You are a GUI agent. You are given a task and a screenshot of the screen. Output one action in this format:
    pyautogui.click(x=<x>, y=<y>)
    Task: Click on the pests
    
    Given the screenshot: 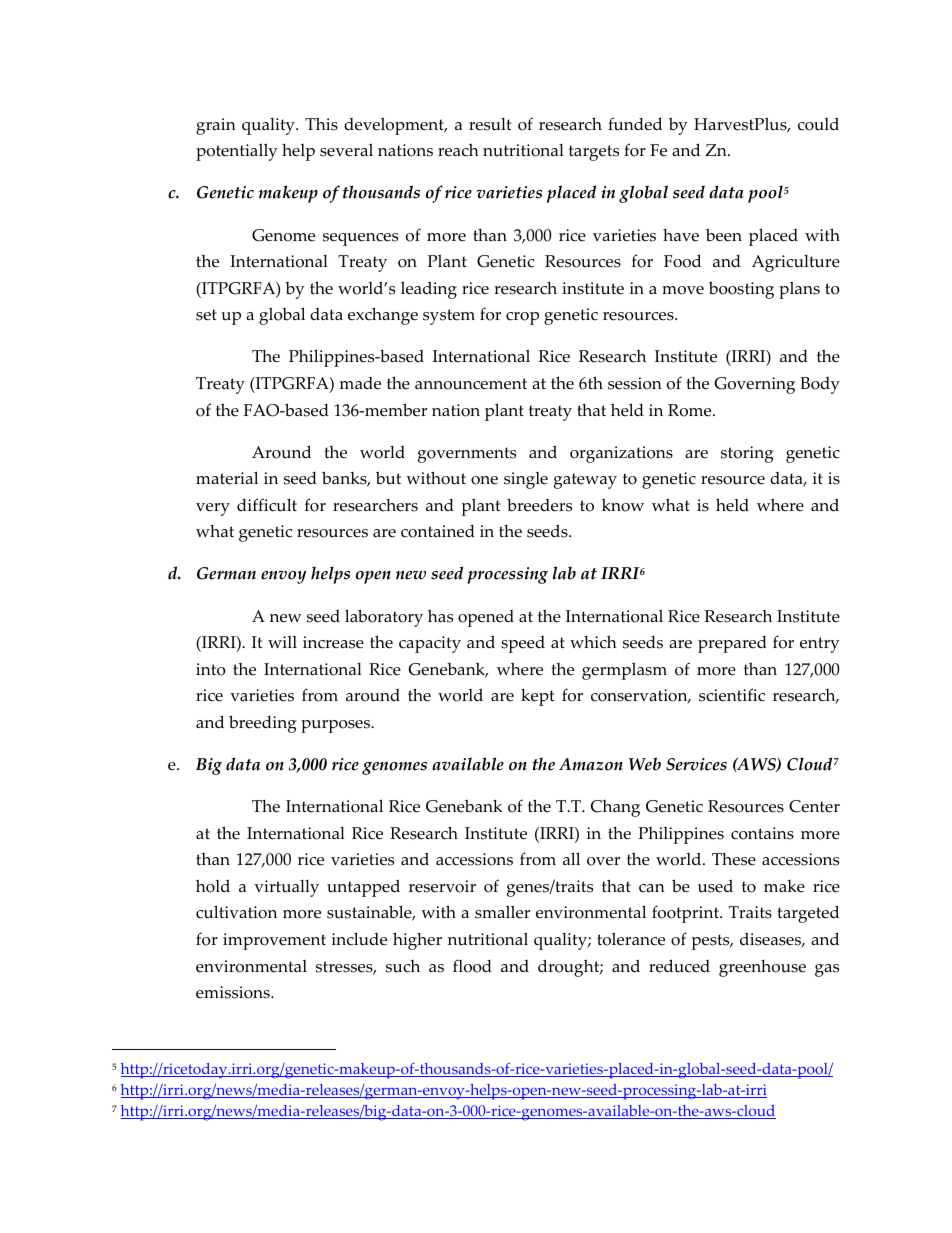 What is the action you would take?
    pyautogui.click(x=712, y=942)
